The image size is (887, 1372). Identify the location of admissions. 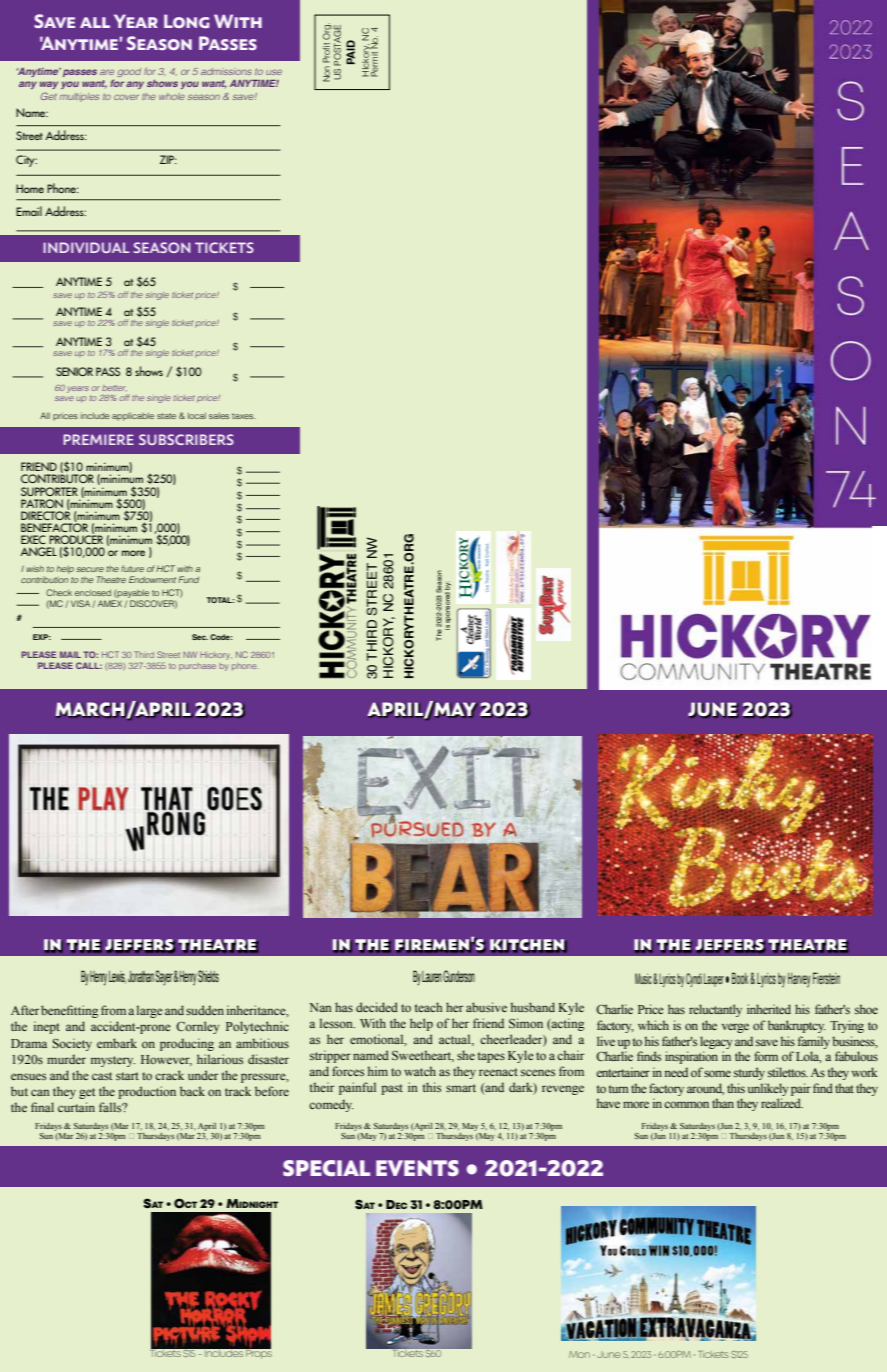
(226, 71).
